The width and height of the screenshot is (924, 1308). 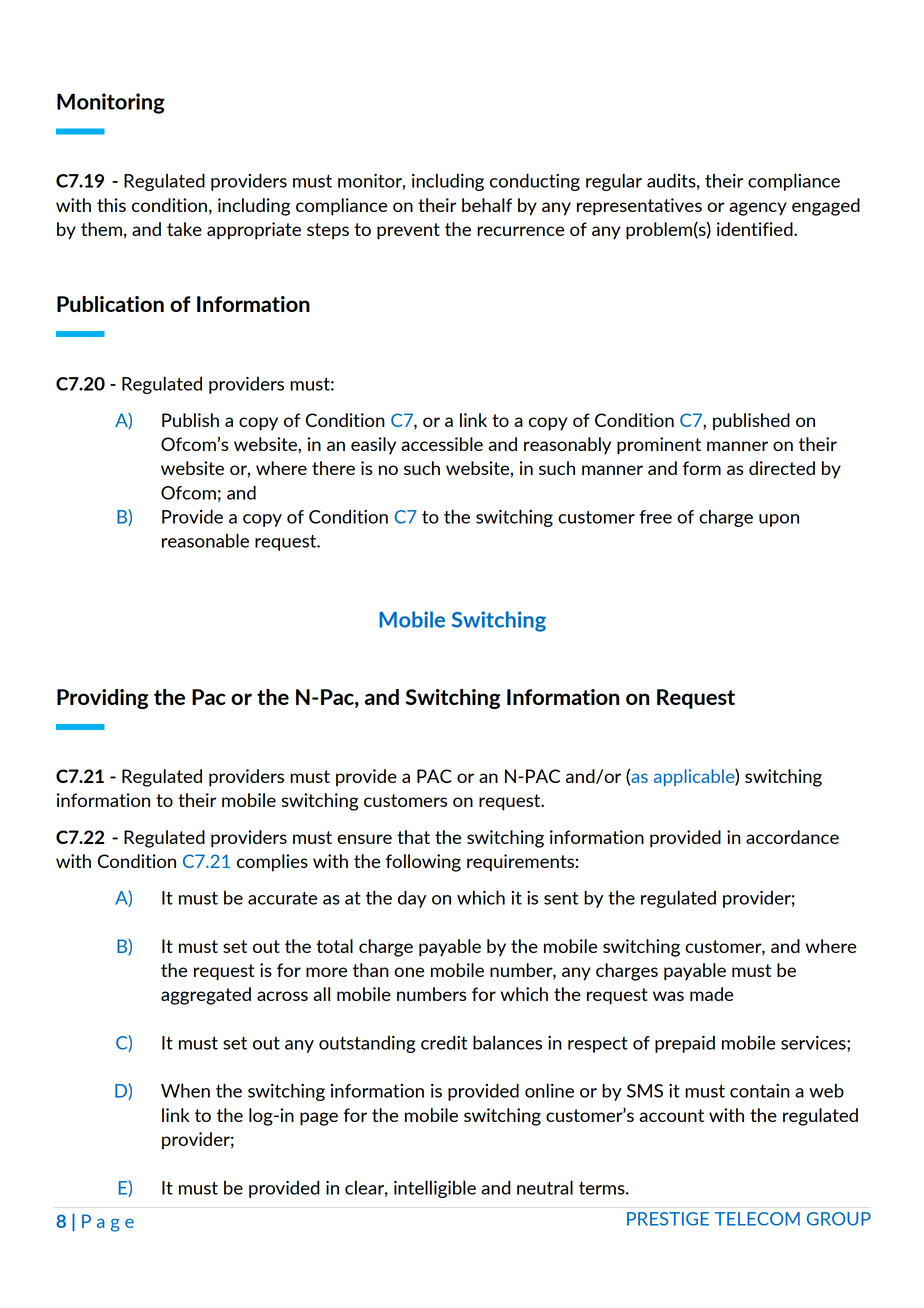 I want to click on Providing, so click(x=102, y=699).
